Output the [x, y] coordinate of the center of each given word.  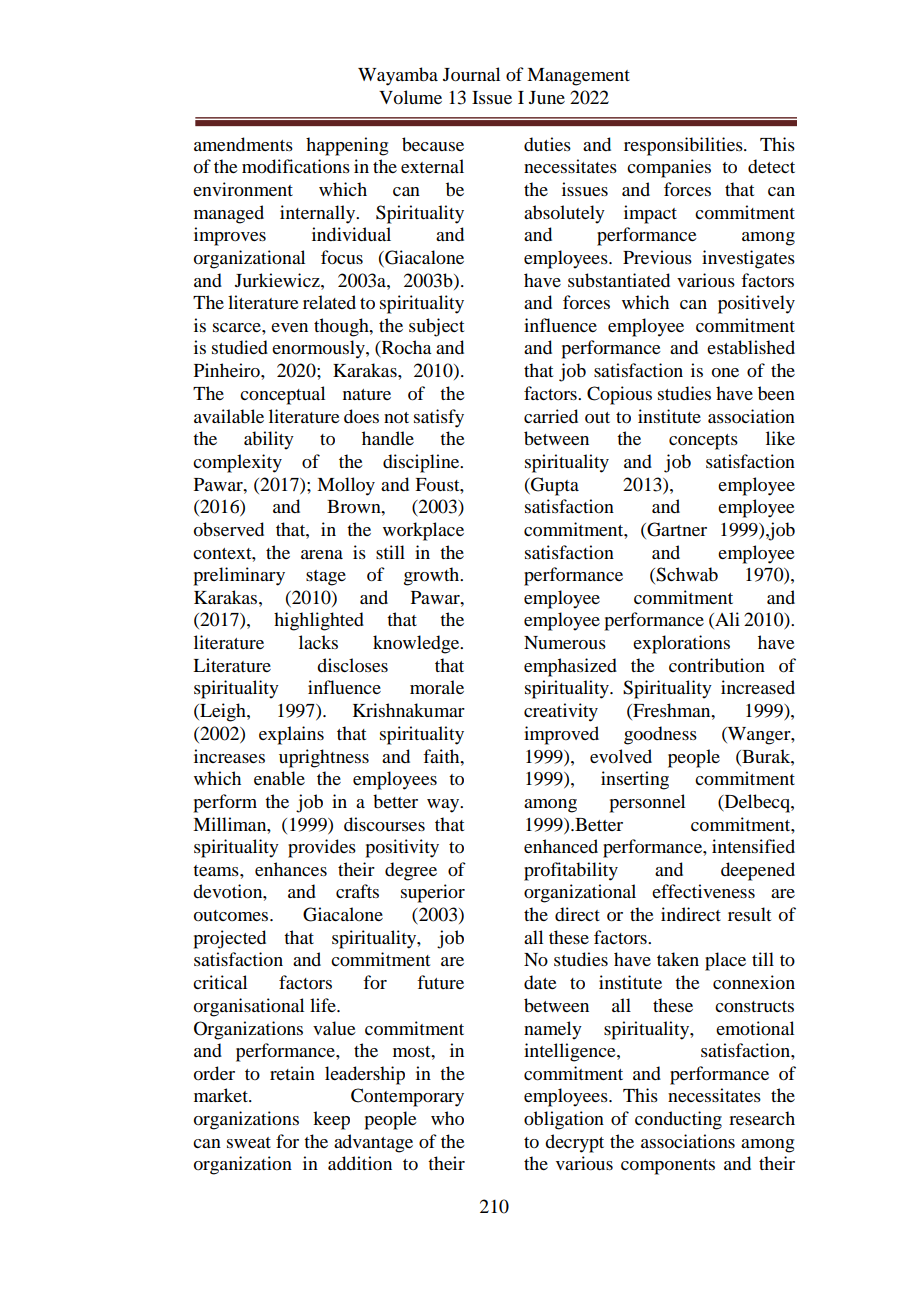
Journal [471, 74]
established [751, 347]
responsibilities [684, 146]
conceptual [282, 395]
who [447, 1118]
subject [436, 327]
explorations [681, 644]
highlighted [319, 621]
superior [433, 893]
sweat [249, 1142]
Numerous [565, 642]
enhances [291, 869]
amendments [243, 144]
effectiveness [703, 891]
